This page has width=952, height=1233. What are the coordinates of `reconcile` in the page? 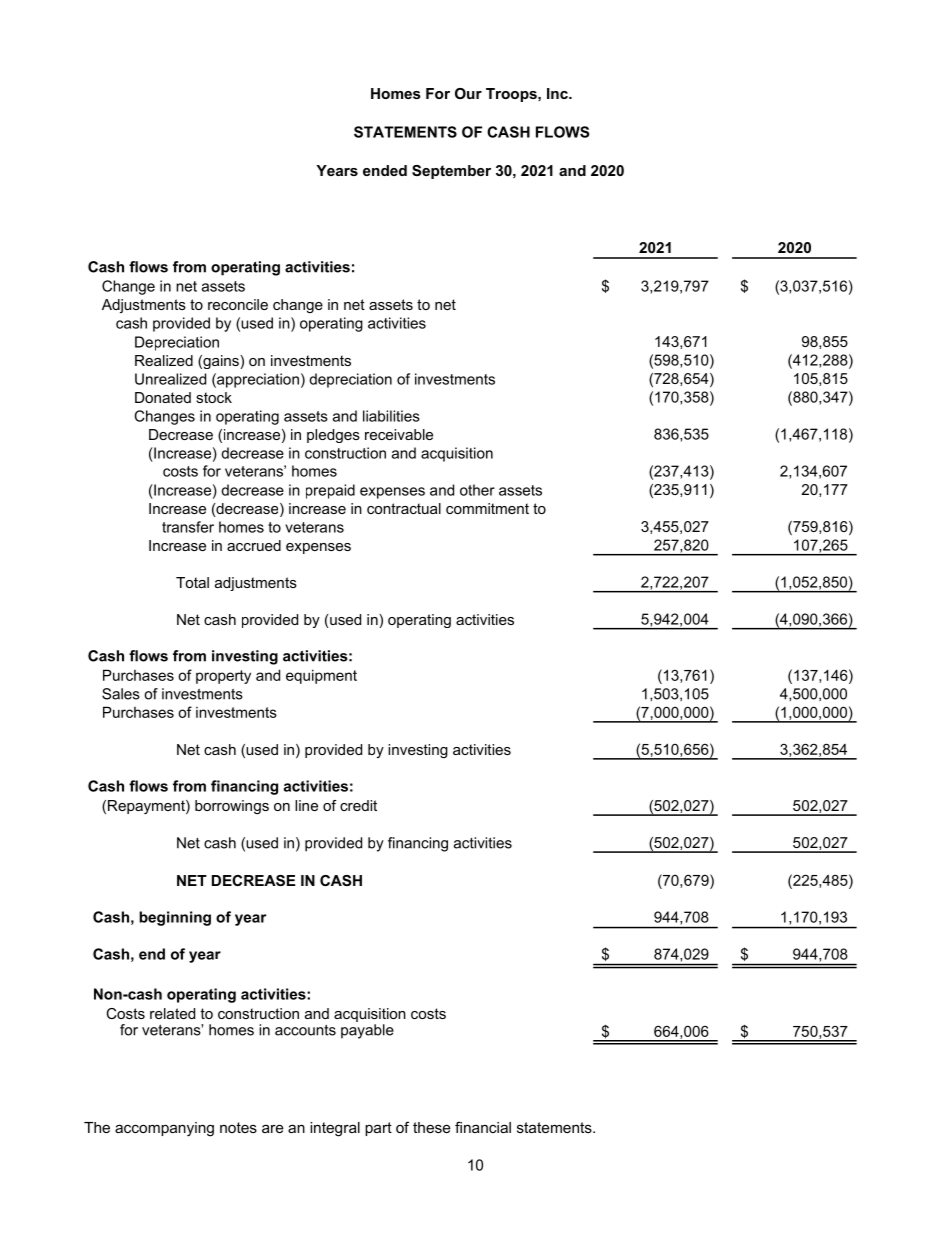 It's located at (238, 304).
